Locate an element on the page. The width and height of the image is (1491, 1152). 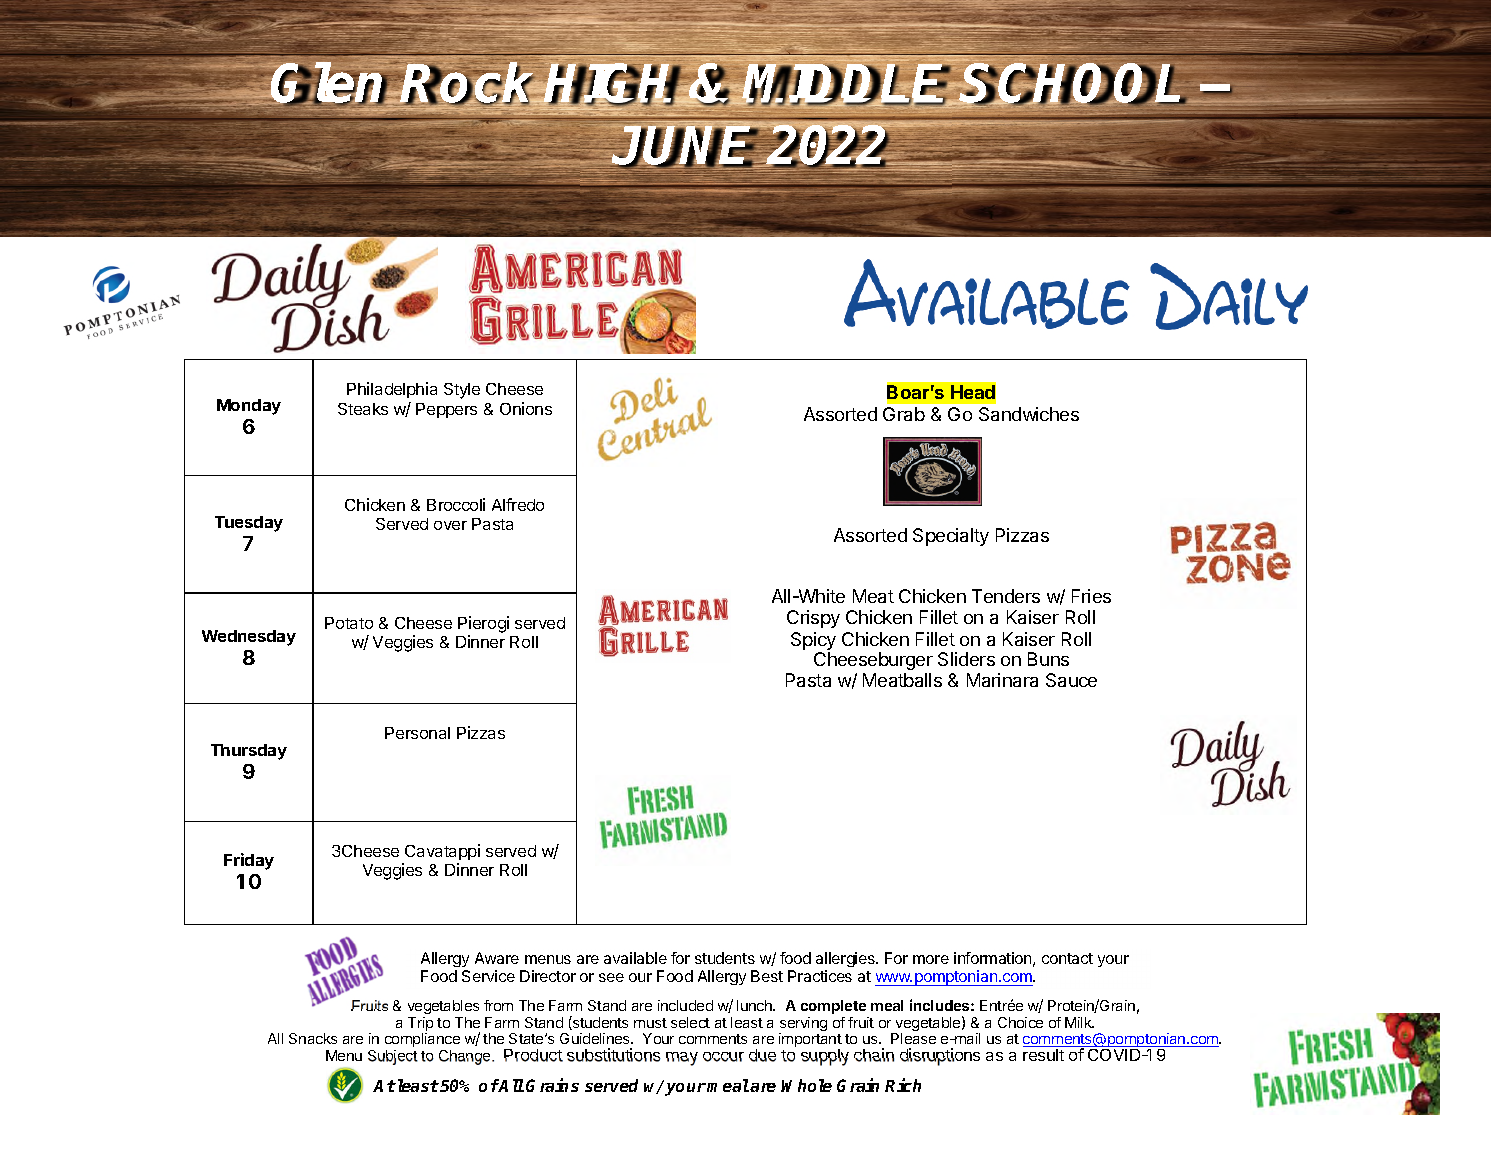
available is located at coordinates (635, 958).
